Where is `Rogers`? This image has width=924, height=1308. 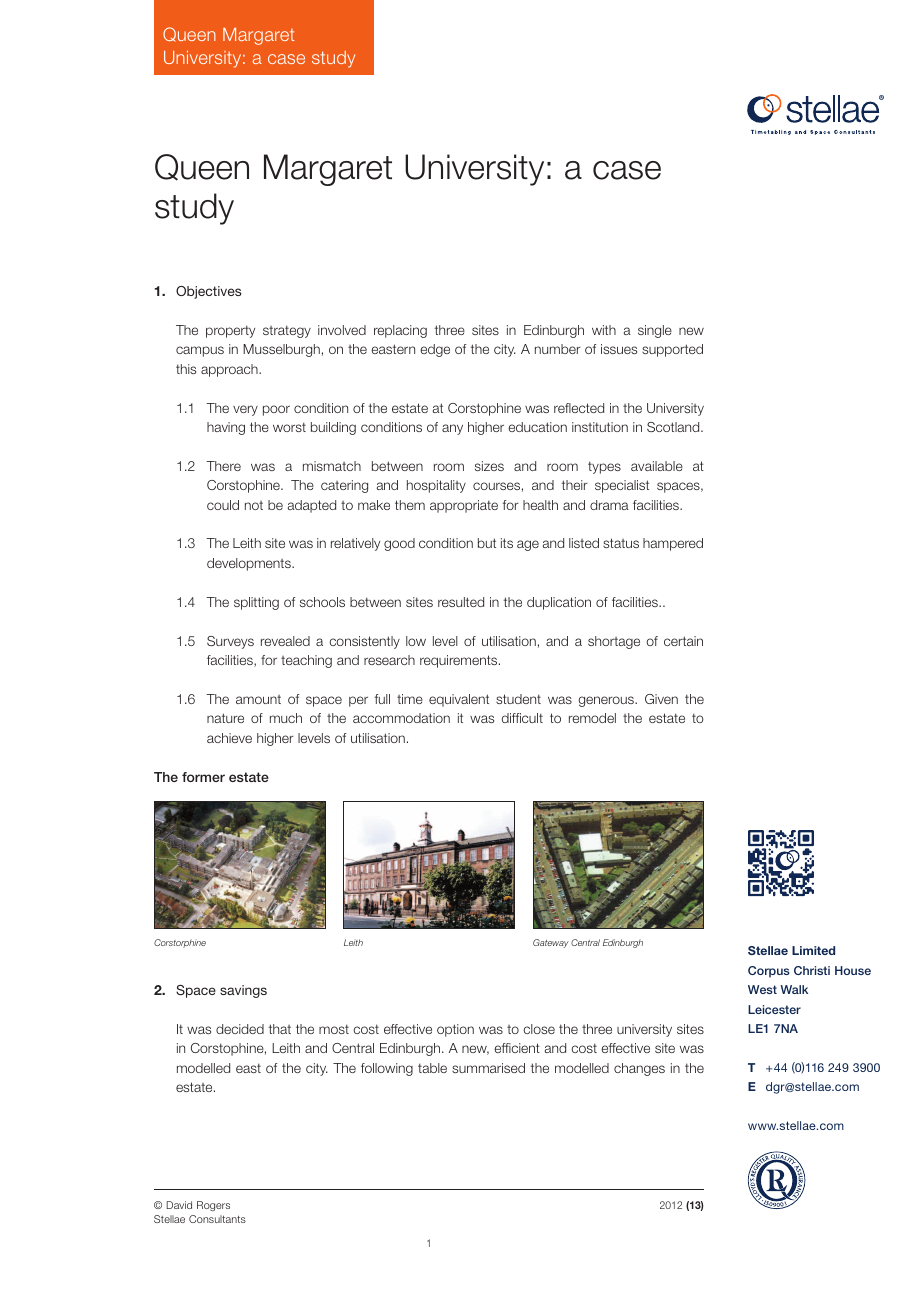
Rogers is located at coordinates (213, 1206).
